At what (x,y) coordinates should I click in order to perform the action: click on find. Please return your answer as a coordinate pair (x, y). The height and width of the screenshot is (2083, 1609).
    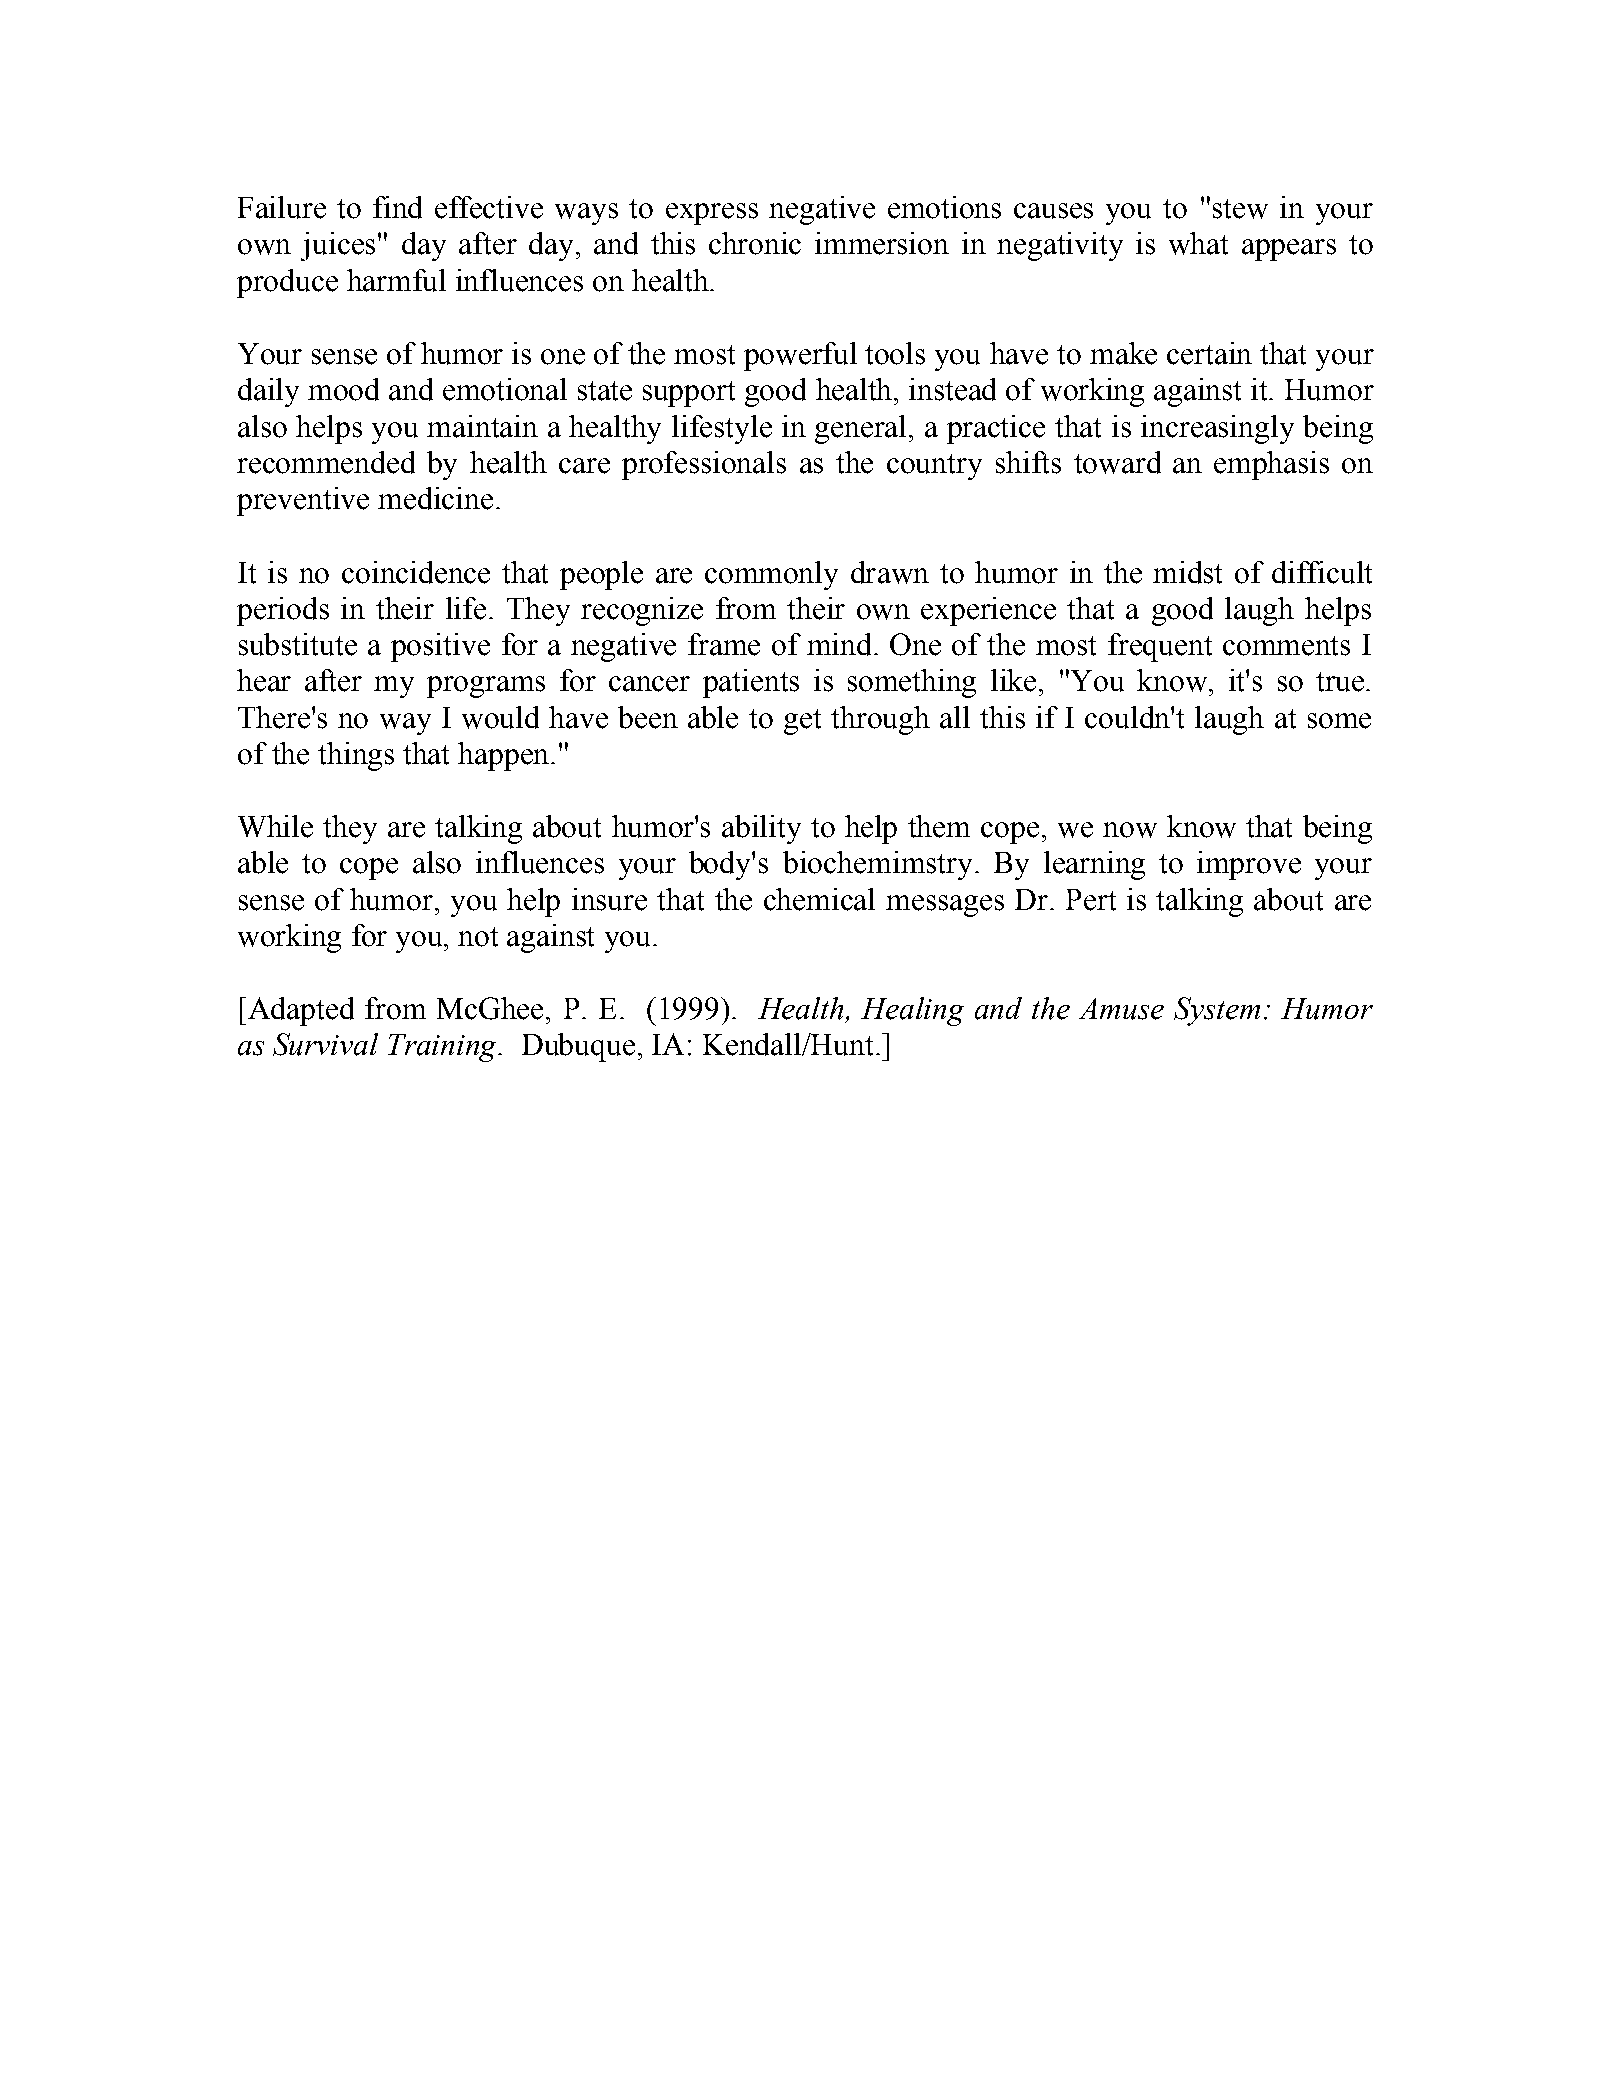
    Looking at the image, I should click on (397, 207).
